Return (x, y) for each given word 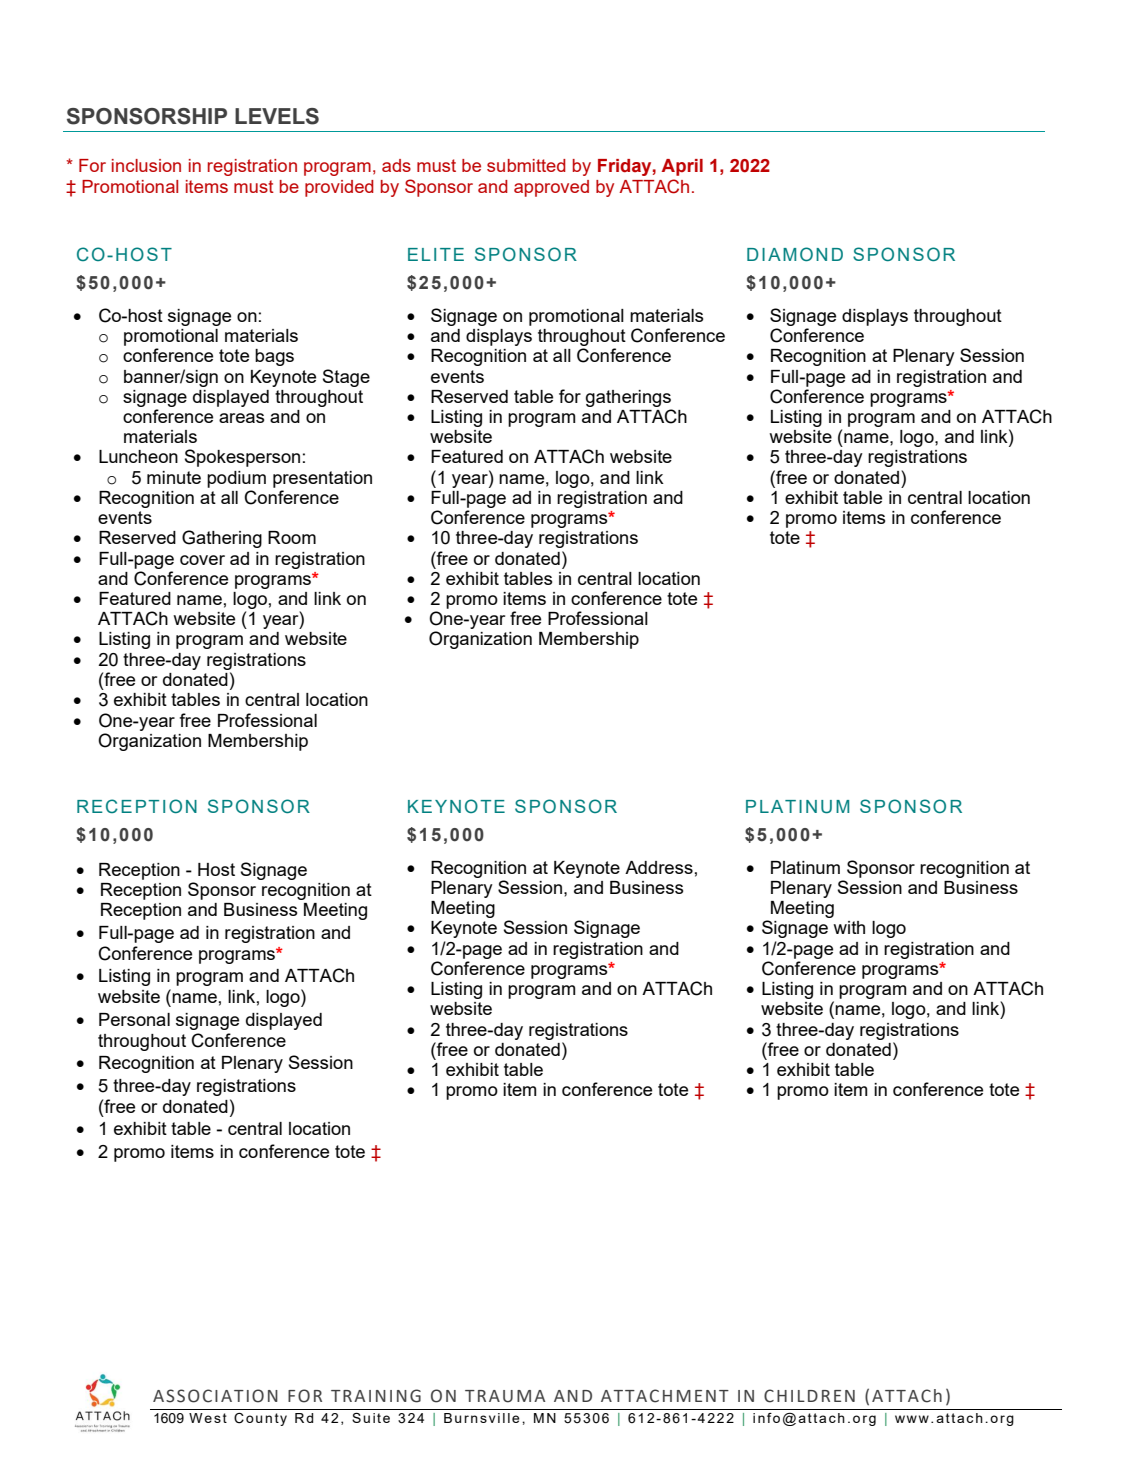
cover (202, 560)
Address (659, 867)
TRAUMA (505, 1396)
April (682, 167)
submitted (526, 165)
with (849, 927)
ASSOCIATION (215, 1396)
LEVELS (277, 116)
